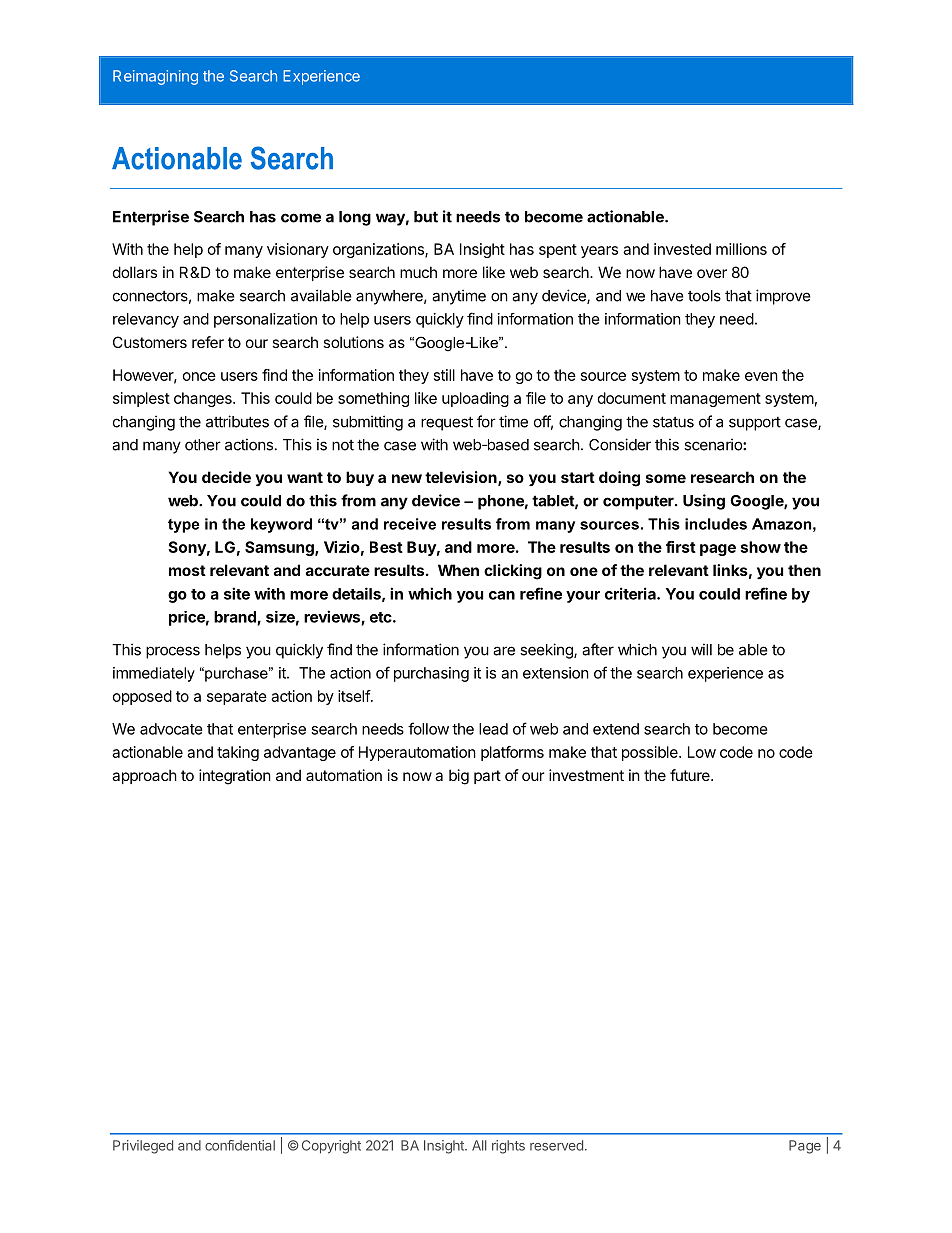 This page has width=952, height=1233. Describe the element at coordinates (479, 1145) in the page. I see `All` at that location.
